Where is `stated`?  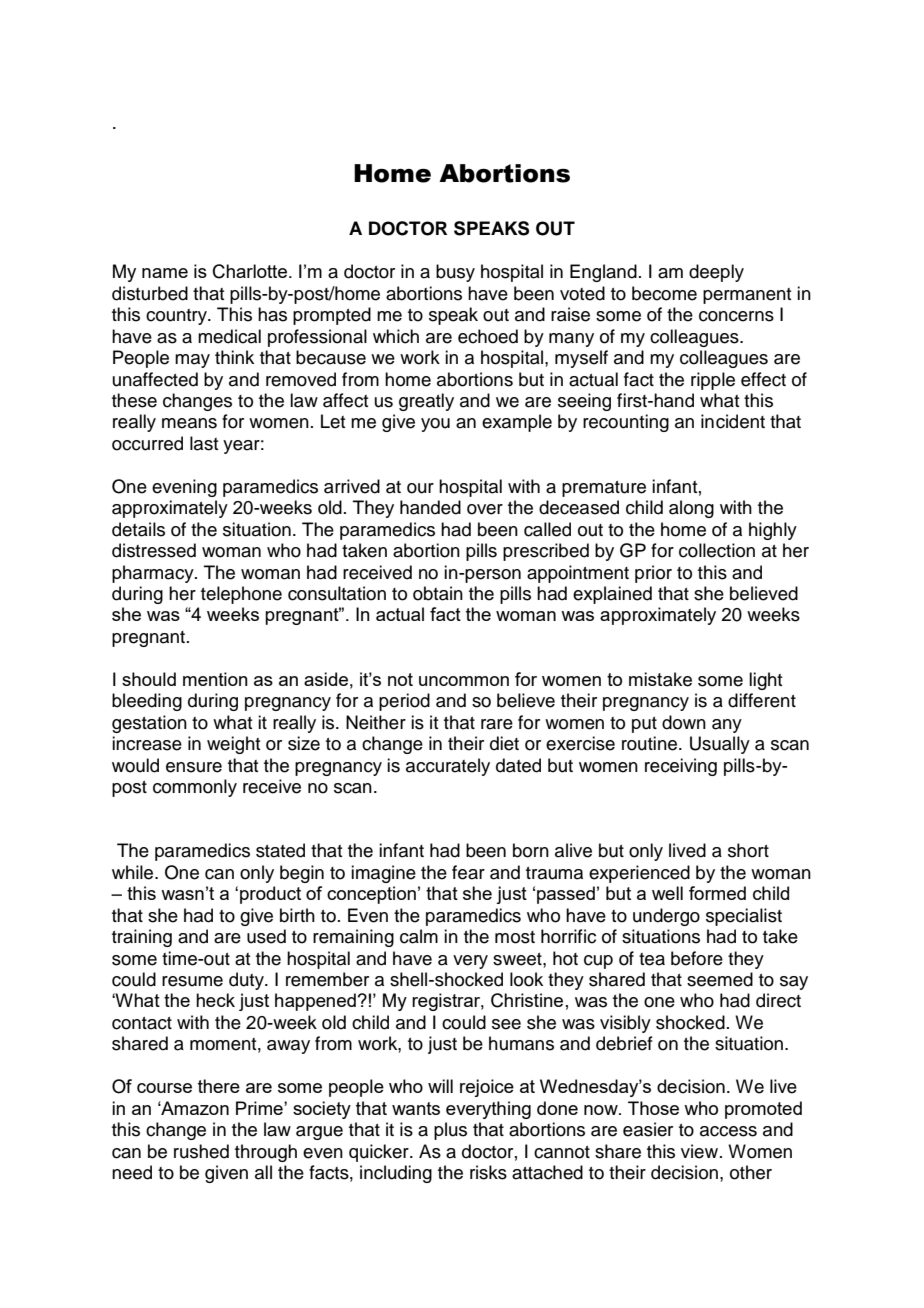 stated is located at coordinates (280, 850).
